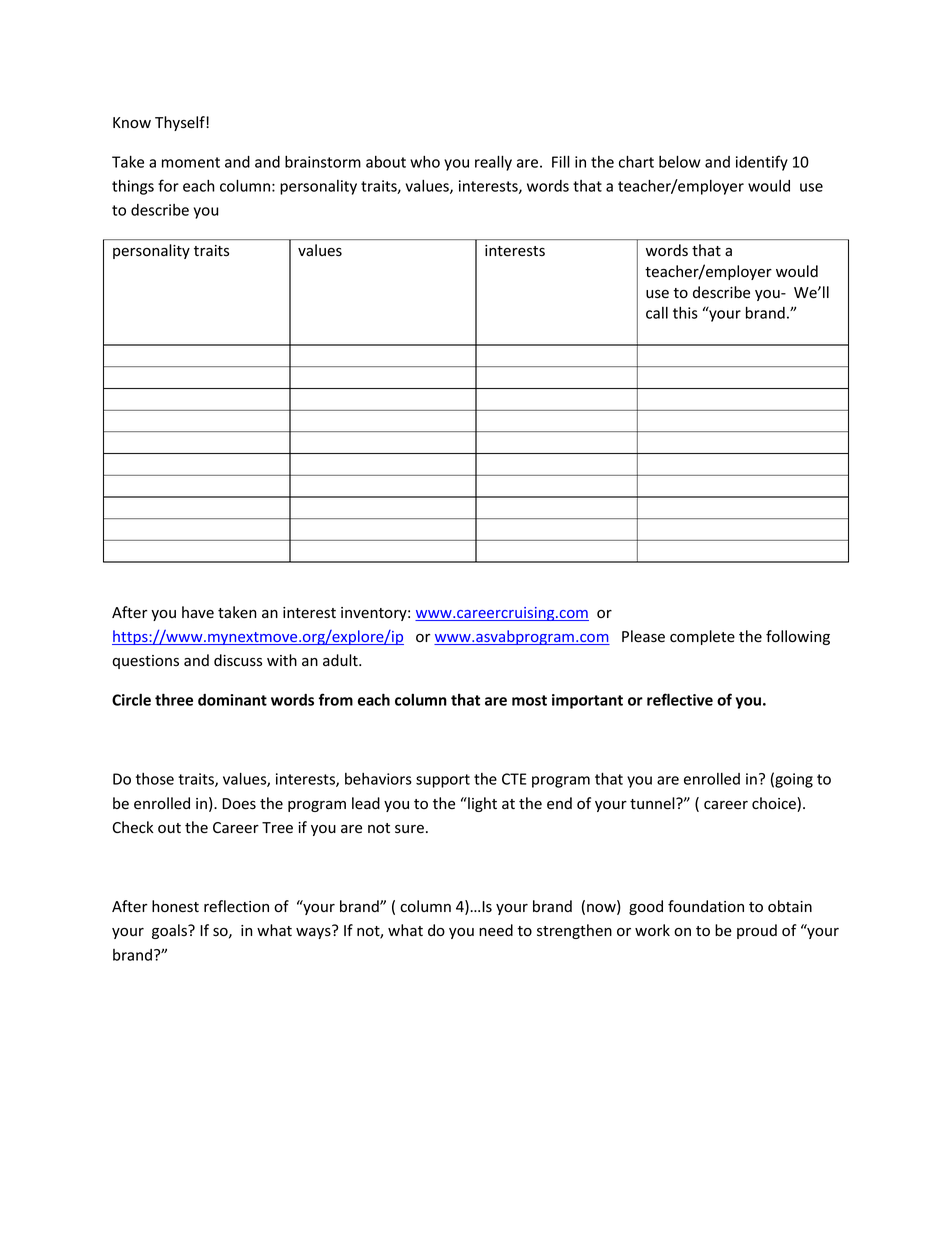  What do you see at coordinates (706, 906) in the screenshot?
I see `foundation` at bounding box center [706, 906].
